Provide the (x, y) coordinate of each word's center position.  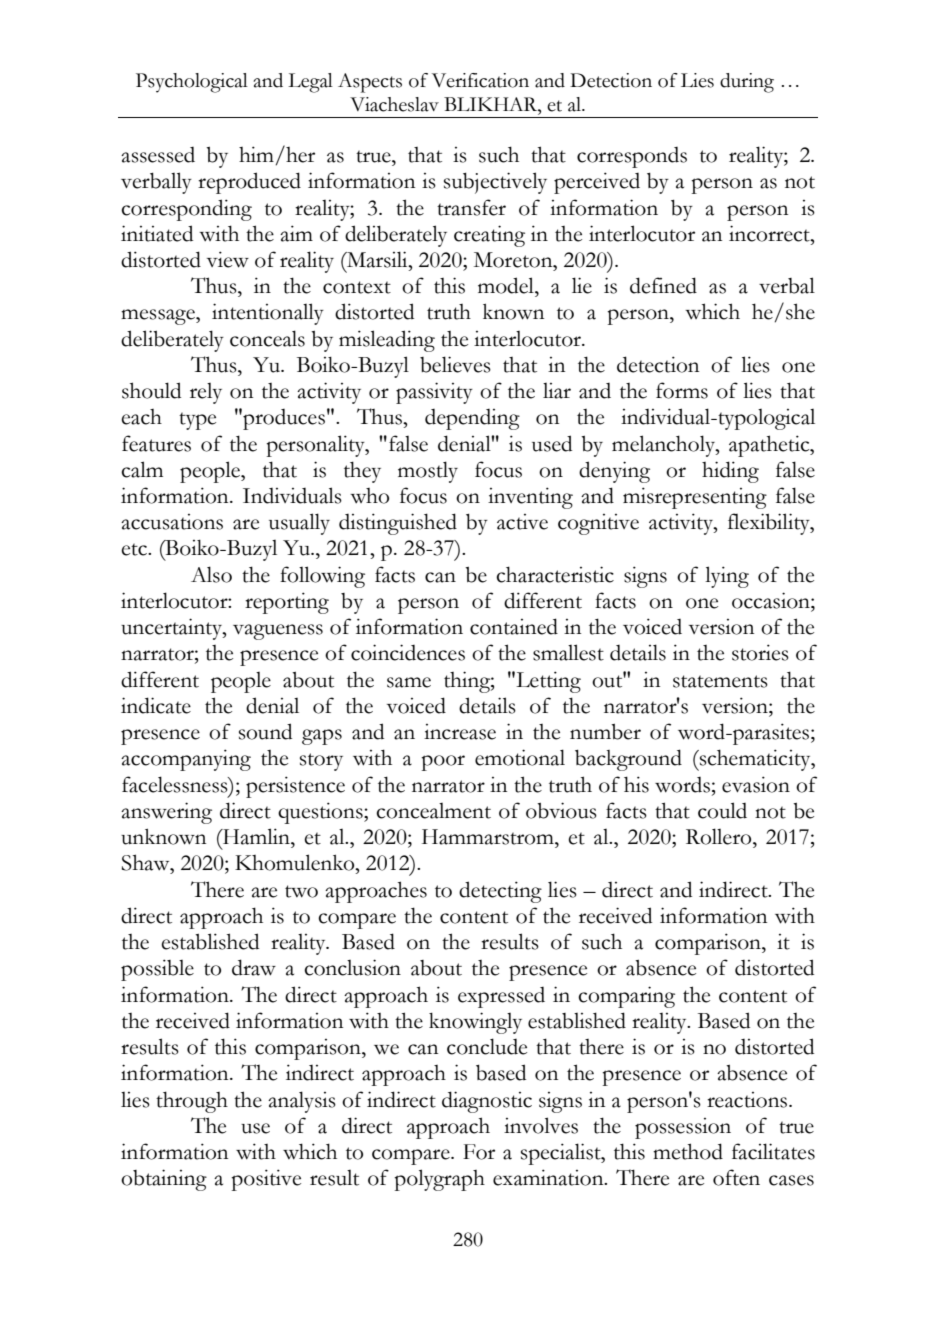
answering (166, 813)
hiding (730, 472)
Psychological (192, 83)
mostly (428, 472)
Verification (480, 80)
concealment (433, 811)
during (747, 83)
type (197, 421)
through (192, 1102)
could (722, 810)
